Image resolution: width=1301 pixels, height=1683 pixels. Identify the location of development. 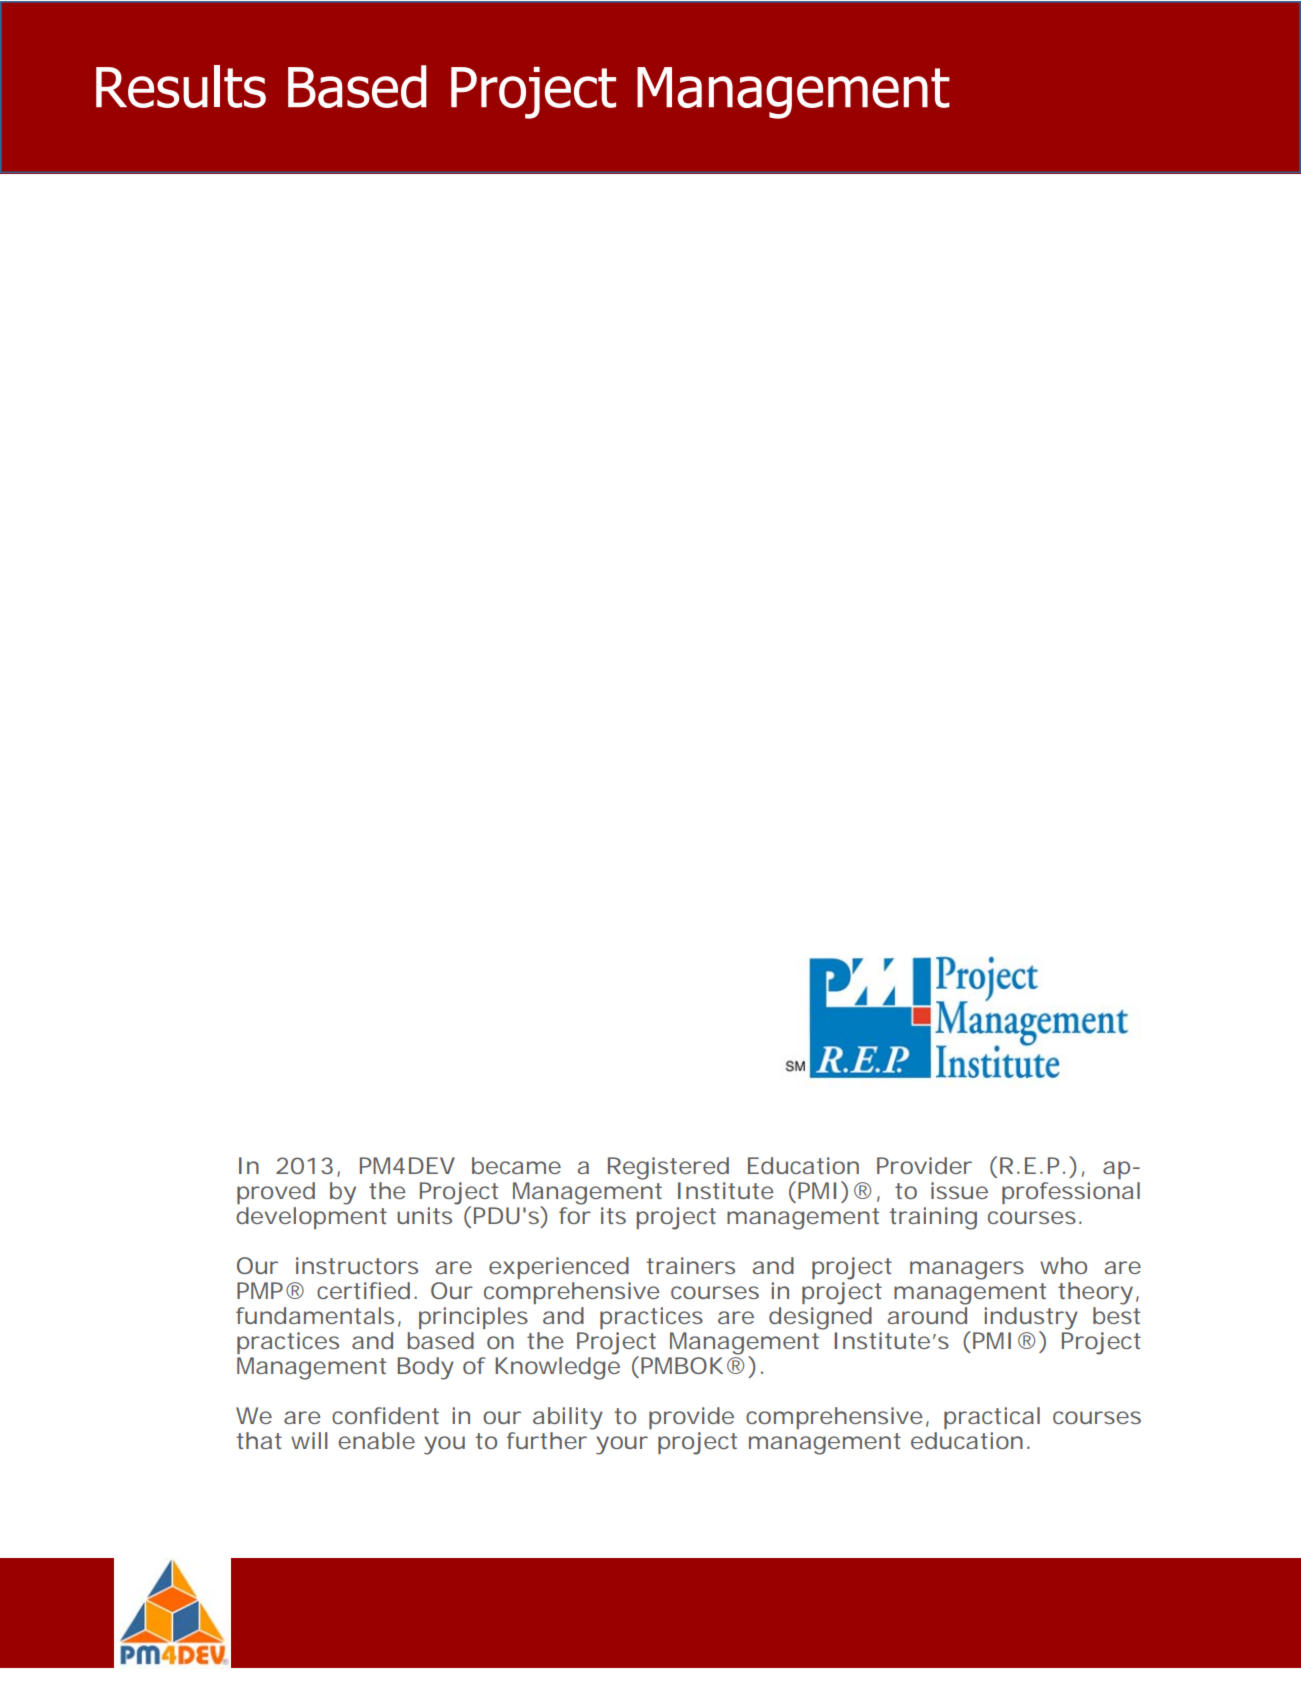
(311, 1216).
